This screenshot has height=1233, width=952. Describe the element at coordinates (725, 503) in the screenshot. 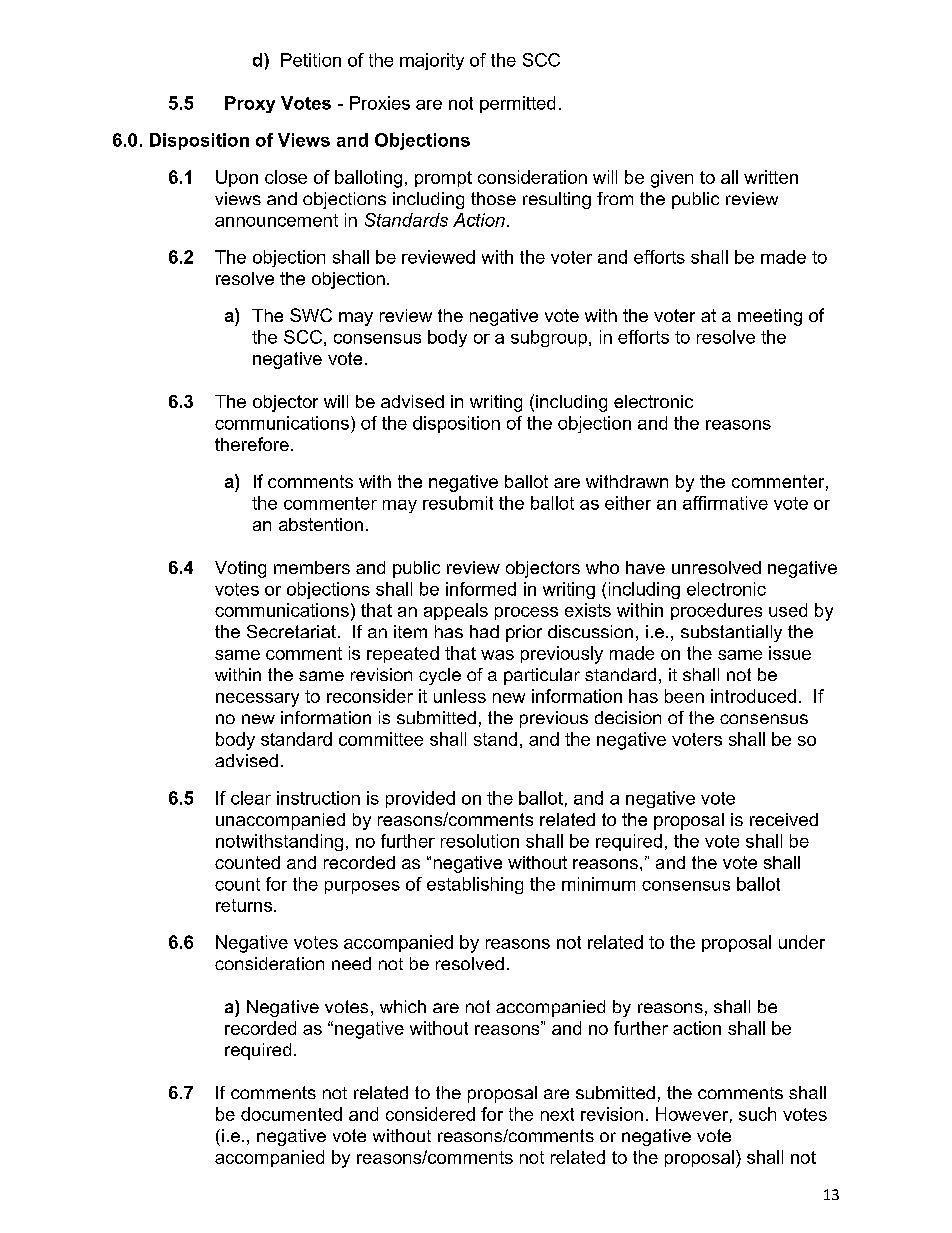

I see `affirmative` at that location.
